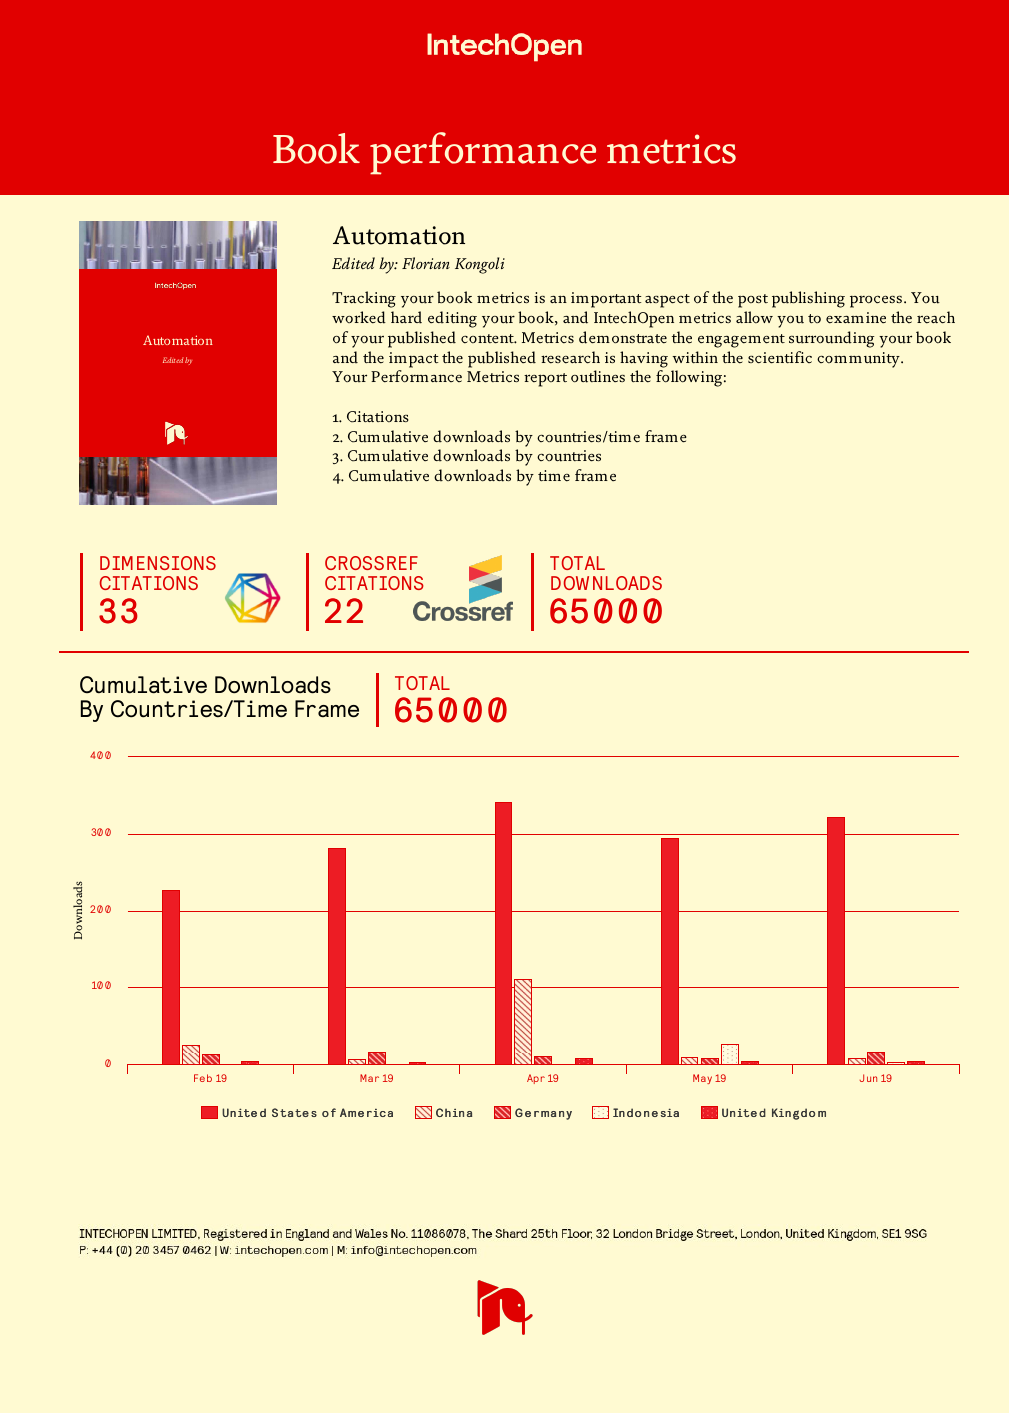 The height and width of the page is (1413, 1009). I want to click on Tracking, so click(364, 299).
